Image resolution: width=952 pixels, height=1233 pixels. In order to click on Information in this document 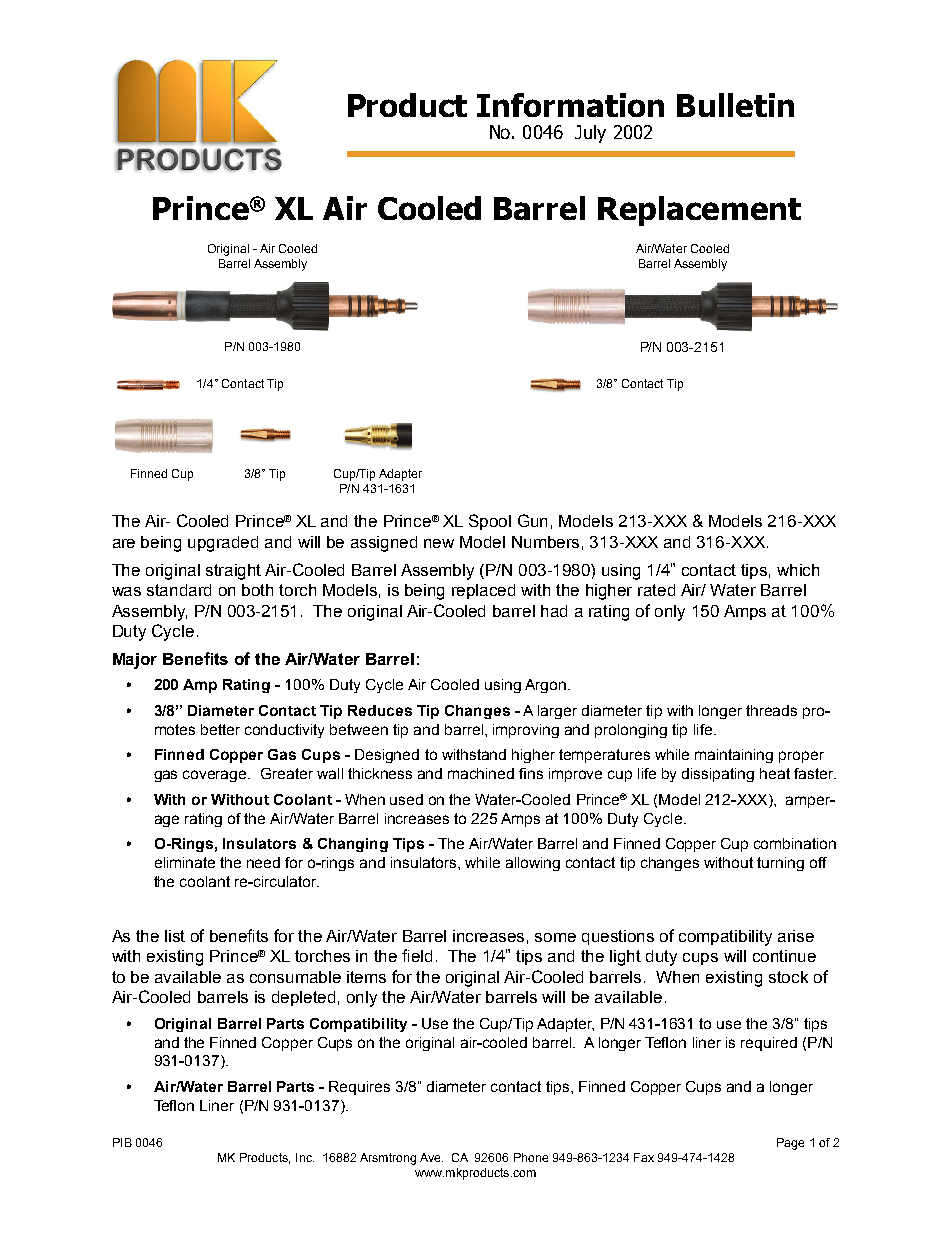, I will do `click(570, 105)`.
